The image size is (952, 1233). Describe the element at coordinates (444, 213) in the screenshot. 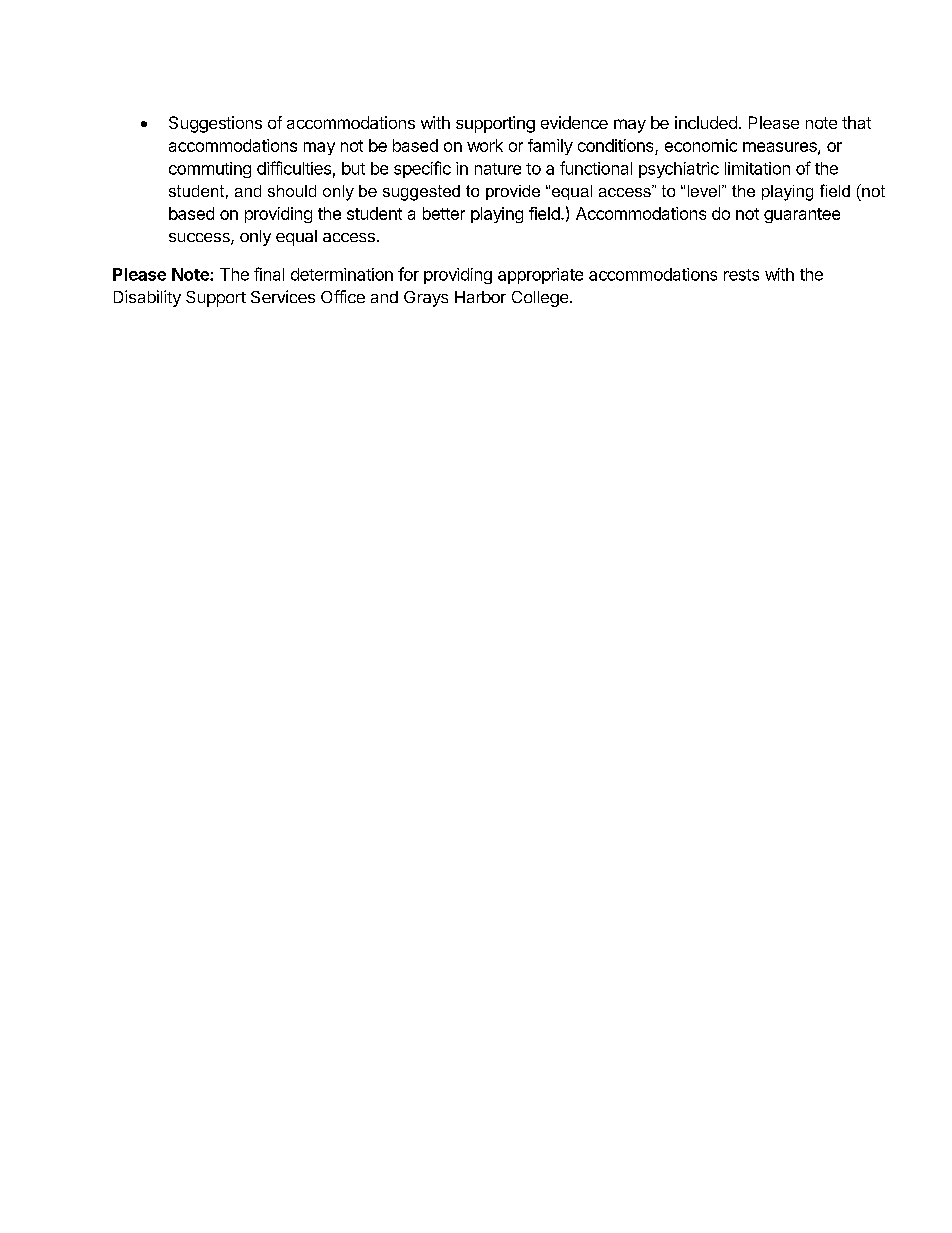

I see `better` at that location.
